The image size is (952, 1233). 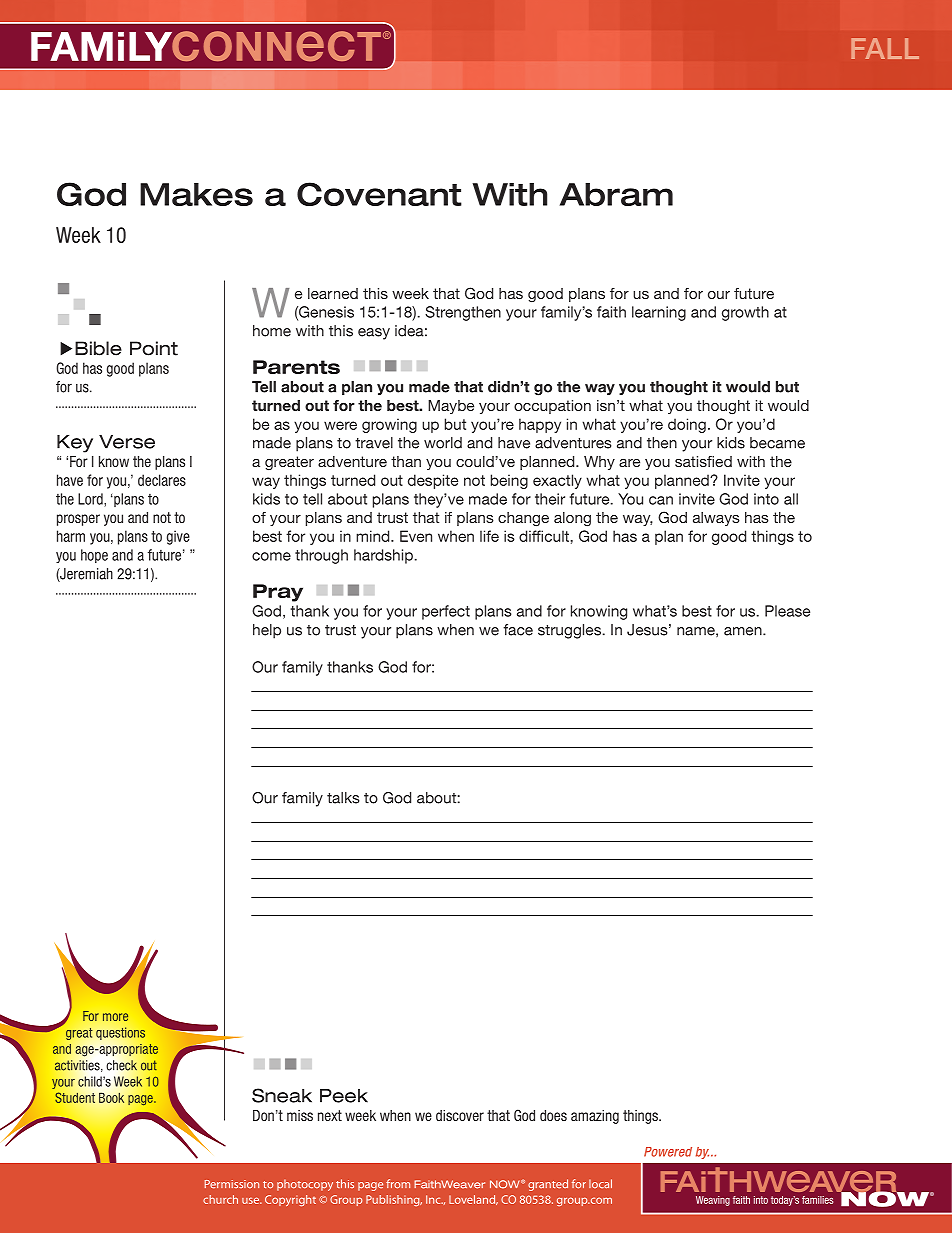 I want to click on help, so click(x=267, y=631).
